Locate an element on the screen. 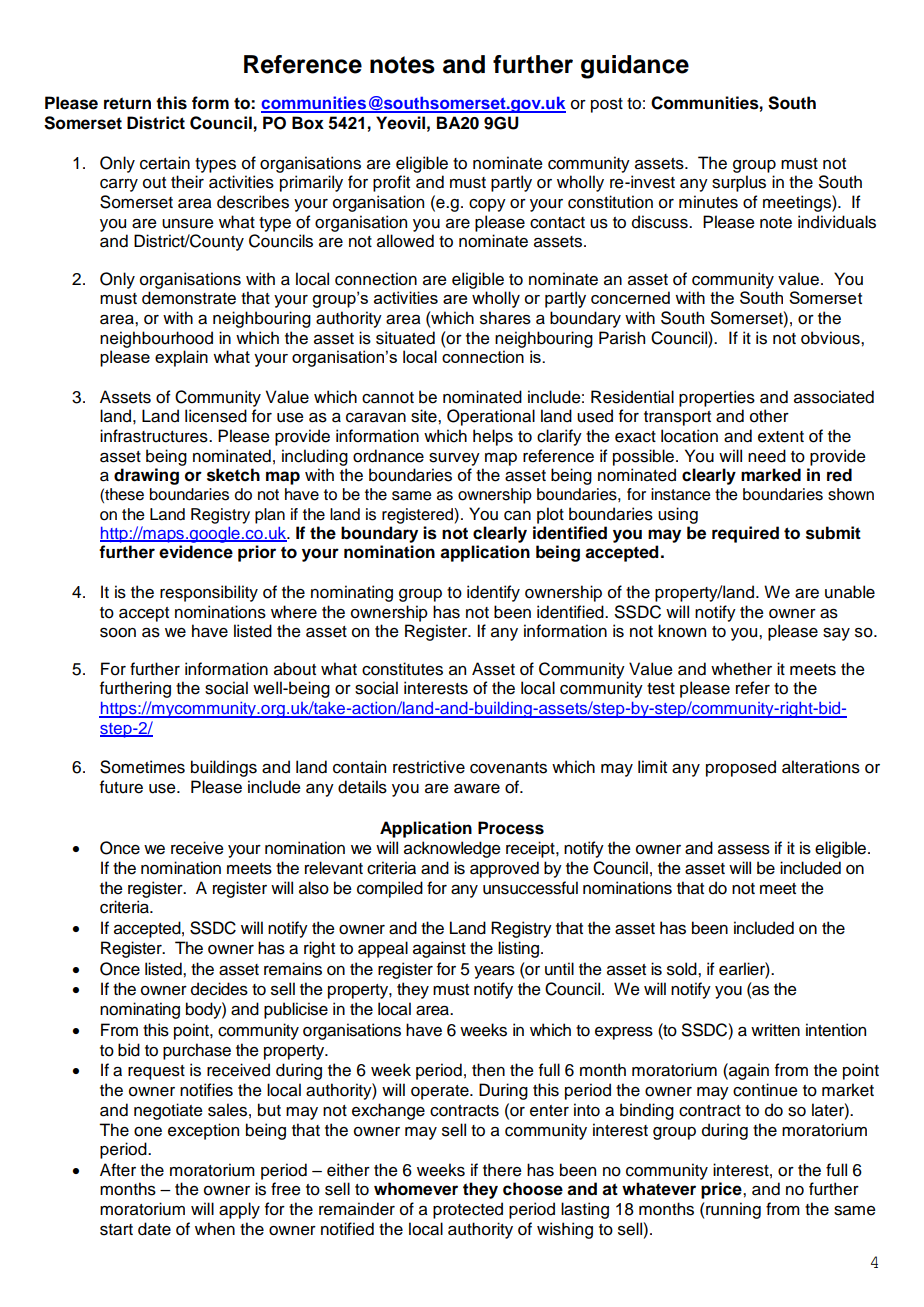 Image resolution: width=924 pixels, height=1307 pixels. responsibility is located at coordinates (209, 593).
